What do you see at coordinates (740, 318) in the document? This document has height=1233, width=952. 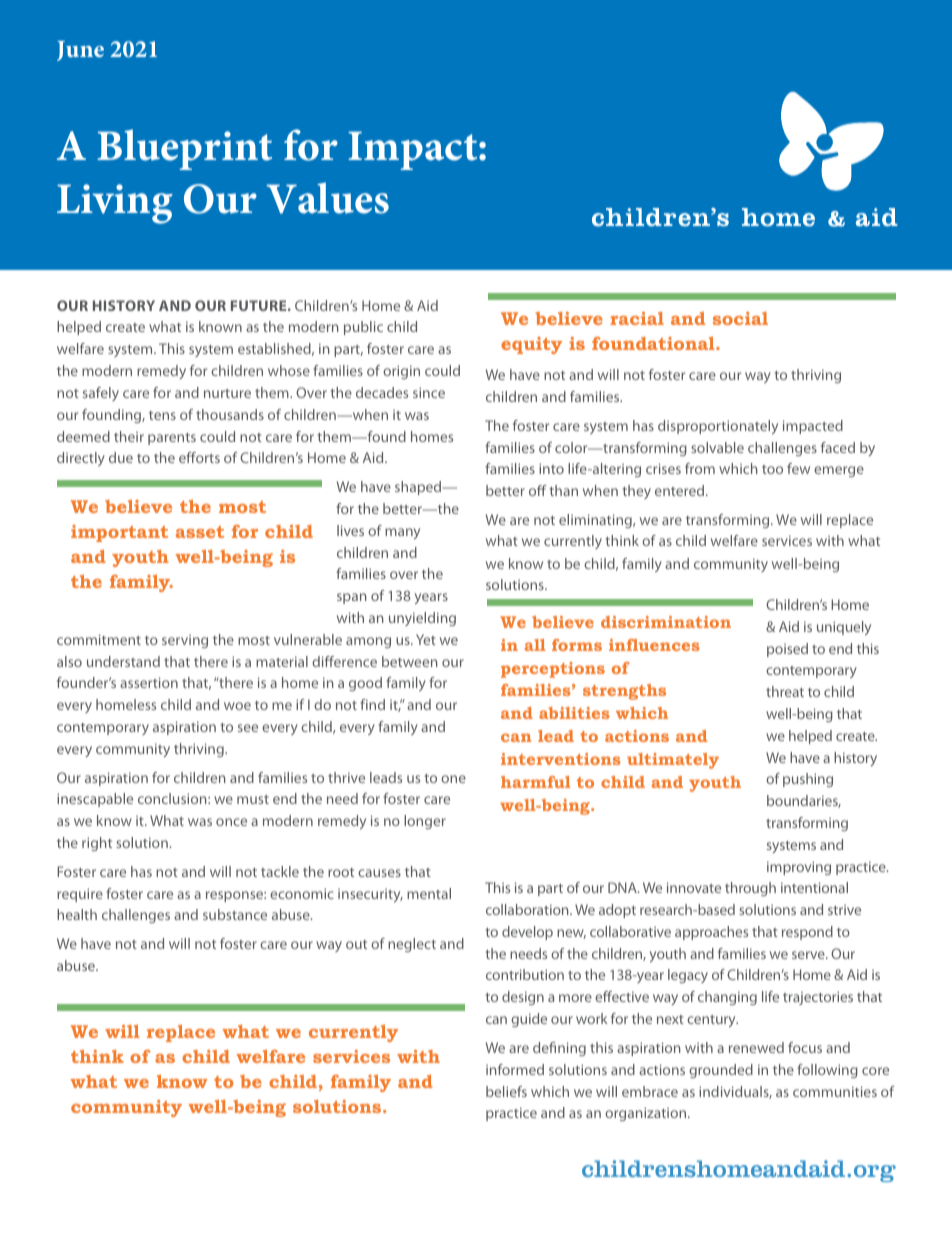 I see `social` at bounding box center [740, 318].
